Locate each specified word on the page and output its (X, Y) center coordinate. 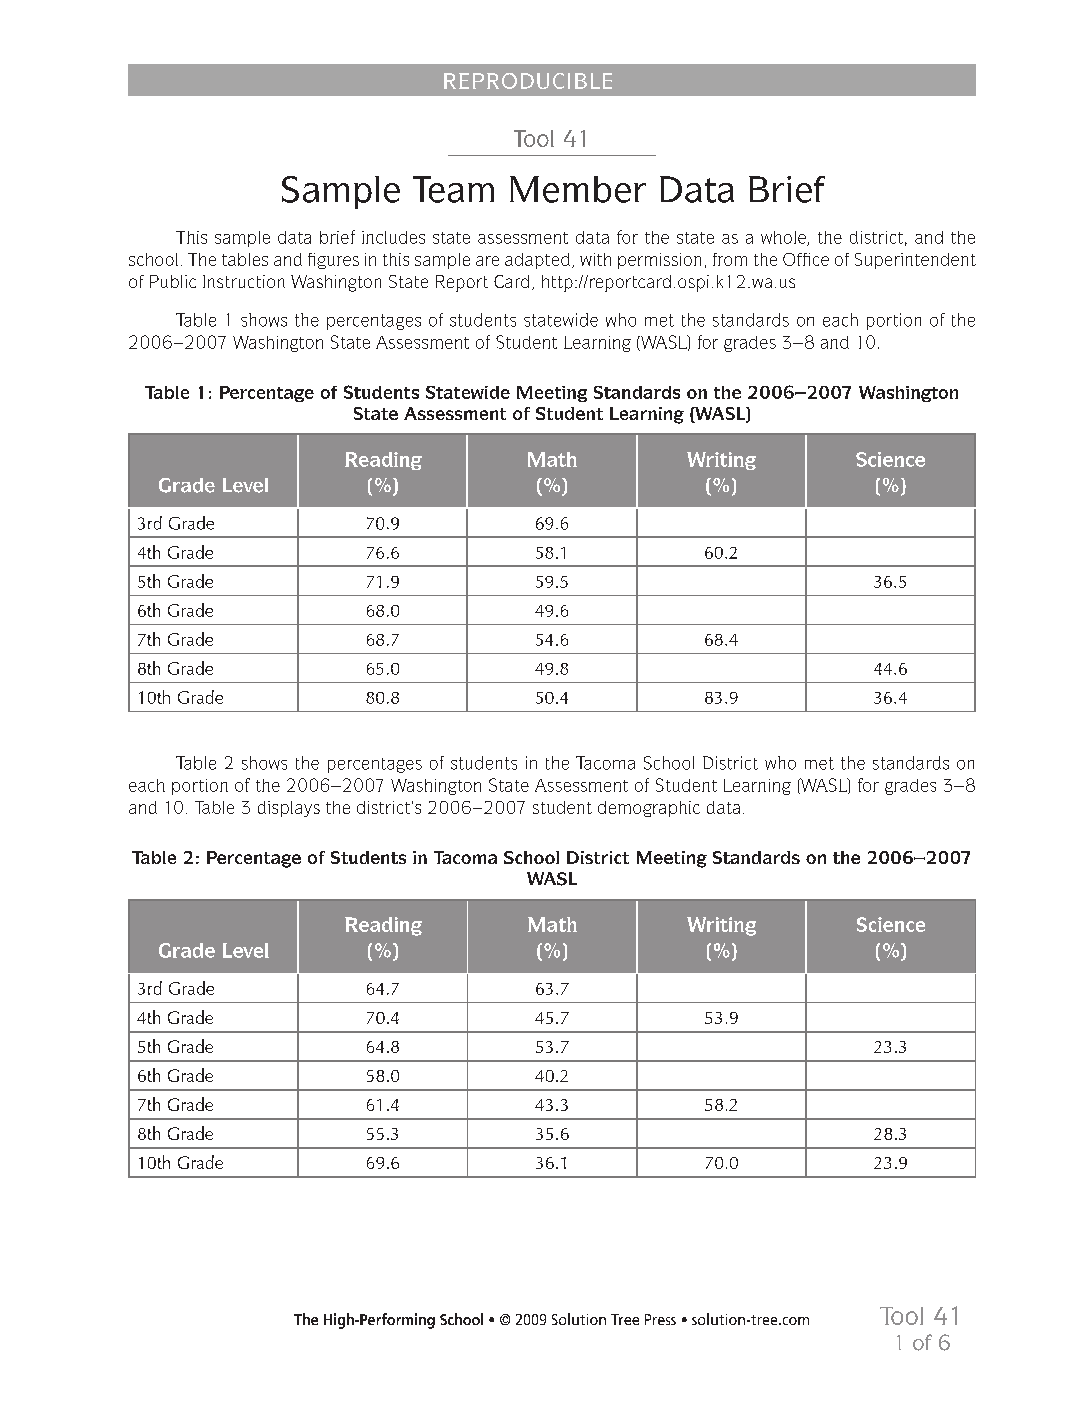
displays (289, 809)
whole (784, 238)
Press (660, 1319)
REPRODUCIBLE (528, 81)
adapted (537, 261)
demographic (649, 809)
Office (806, 259)
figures (333, 261)
